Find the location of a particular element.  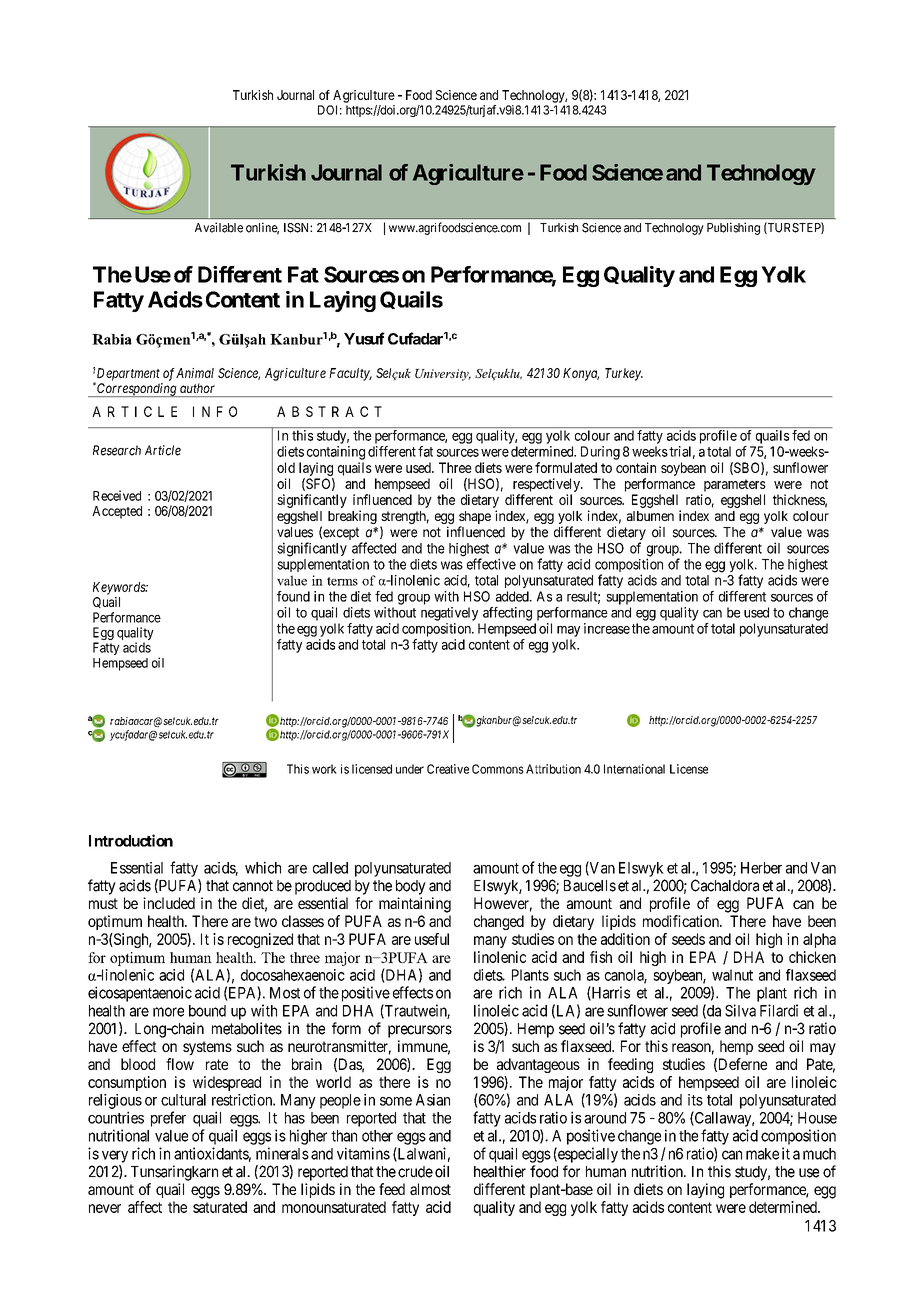

albumen is located at coordinates (650, 516).
